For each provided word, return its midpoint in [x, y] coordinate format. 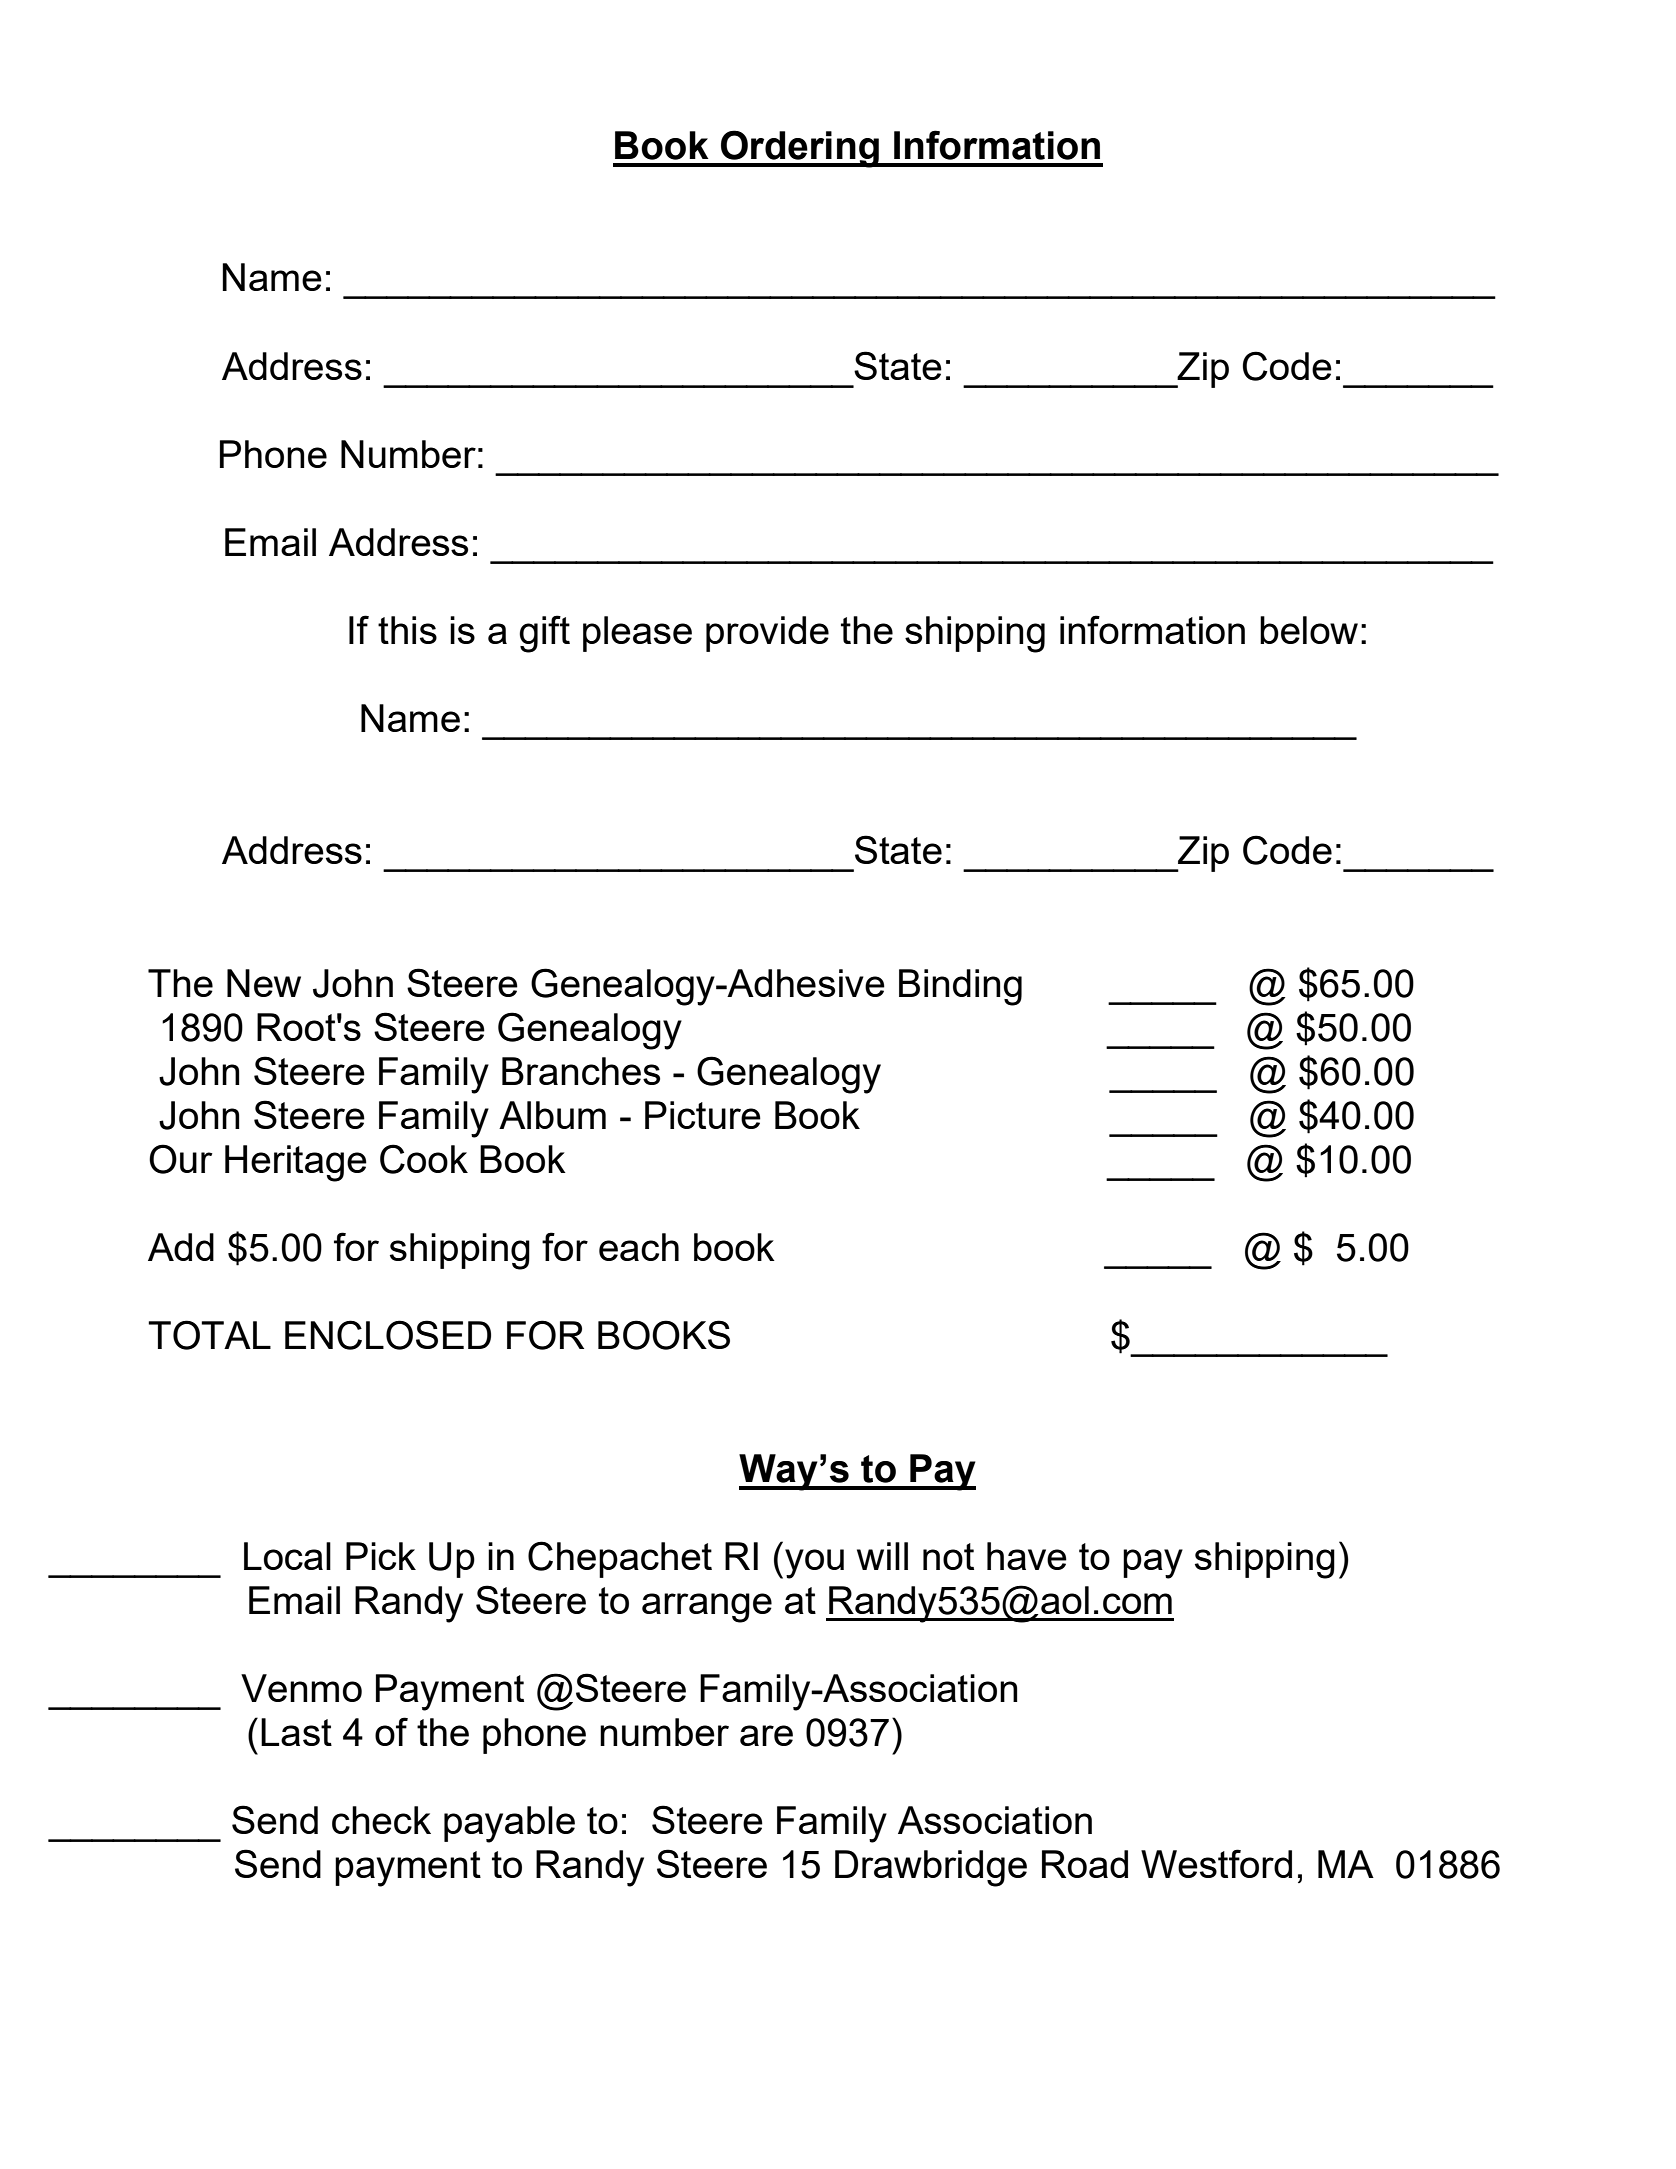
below [1309, 630]
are [766, 1735]
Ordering [800, 149]
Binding [960, 987]
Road [1085, 1864]
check [381, 1820]
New [264, 983]
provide [767, 634]
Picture [703, 1115]
